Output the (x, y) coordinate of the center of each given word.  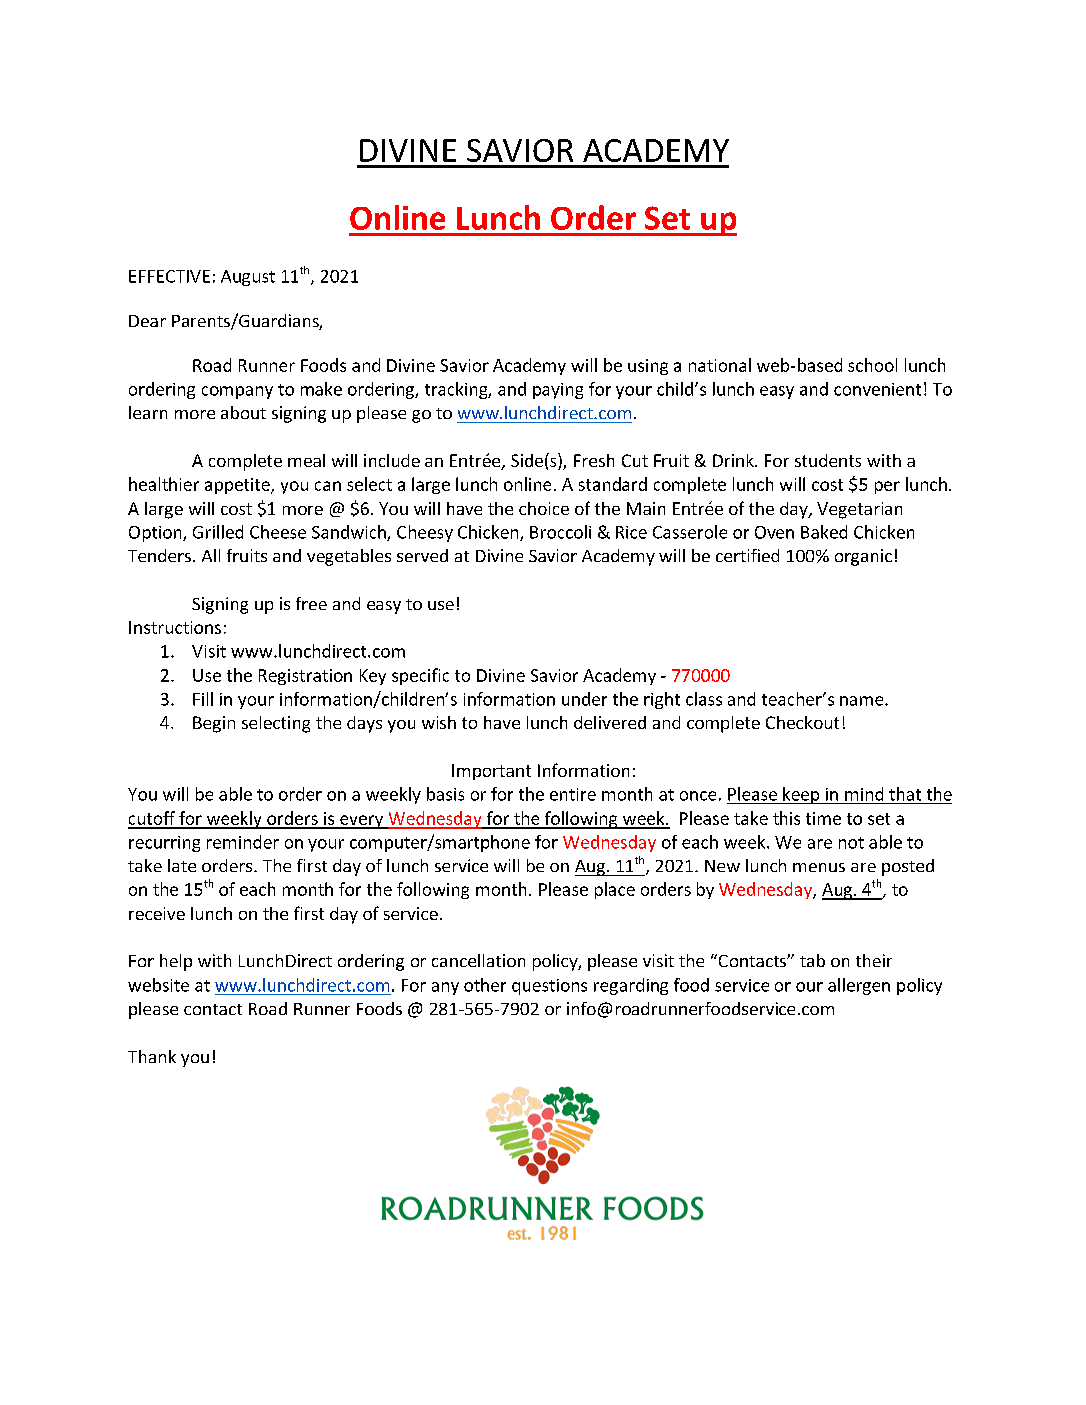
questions (549, 987)
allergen (859, 986)
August (248, 278)
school (872, 365)
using (648, 367)
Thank (152, 1056)
